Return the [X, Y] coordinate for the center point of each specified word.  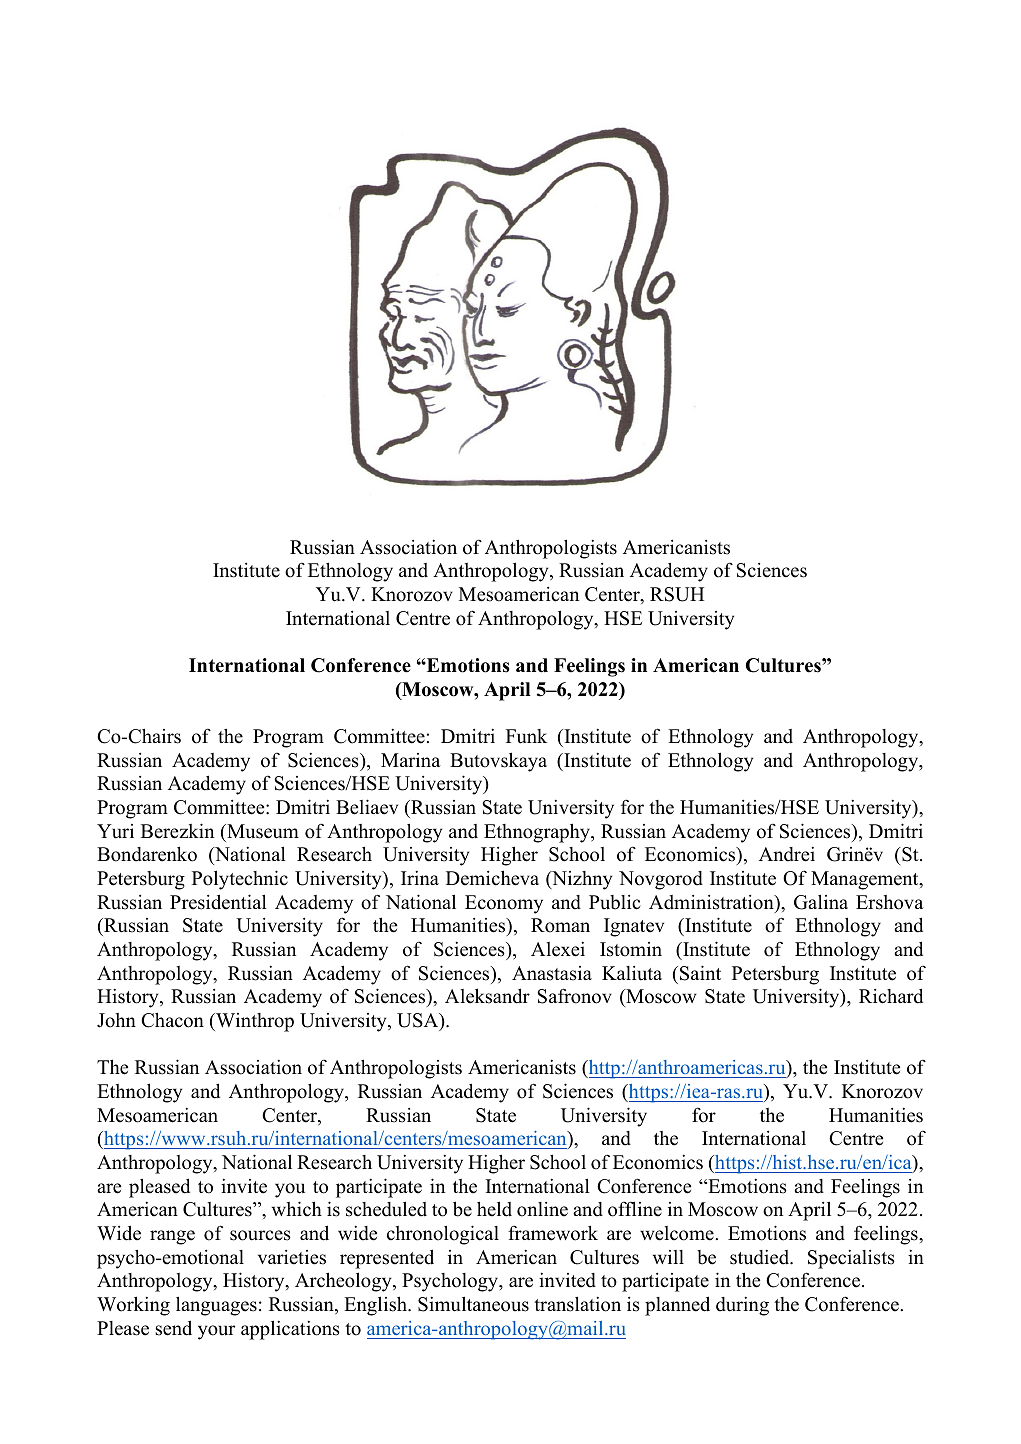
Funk [526, 736]
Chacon [172, 1020]
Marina [411, 760]
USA [419, 1021]
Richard [891, 996]
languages [216, 1306]
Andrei [787, 854]
